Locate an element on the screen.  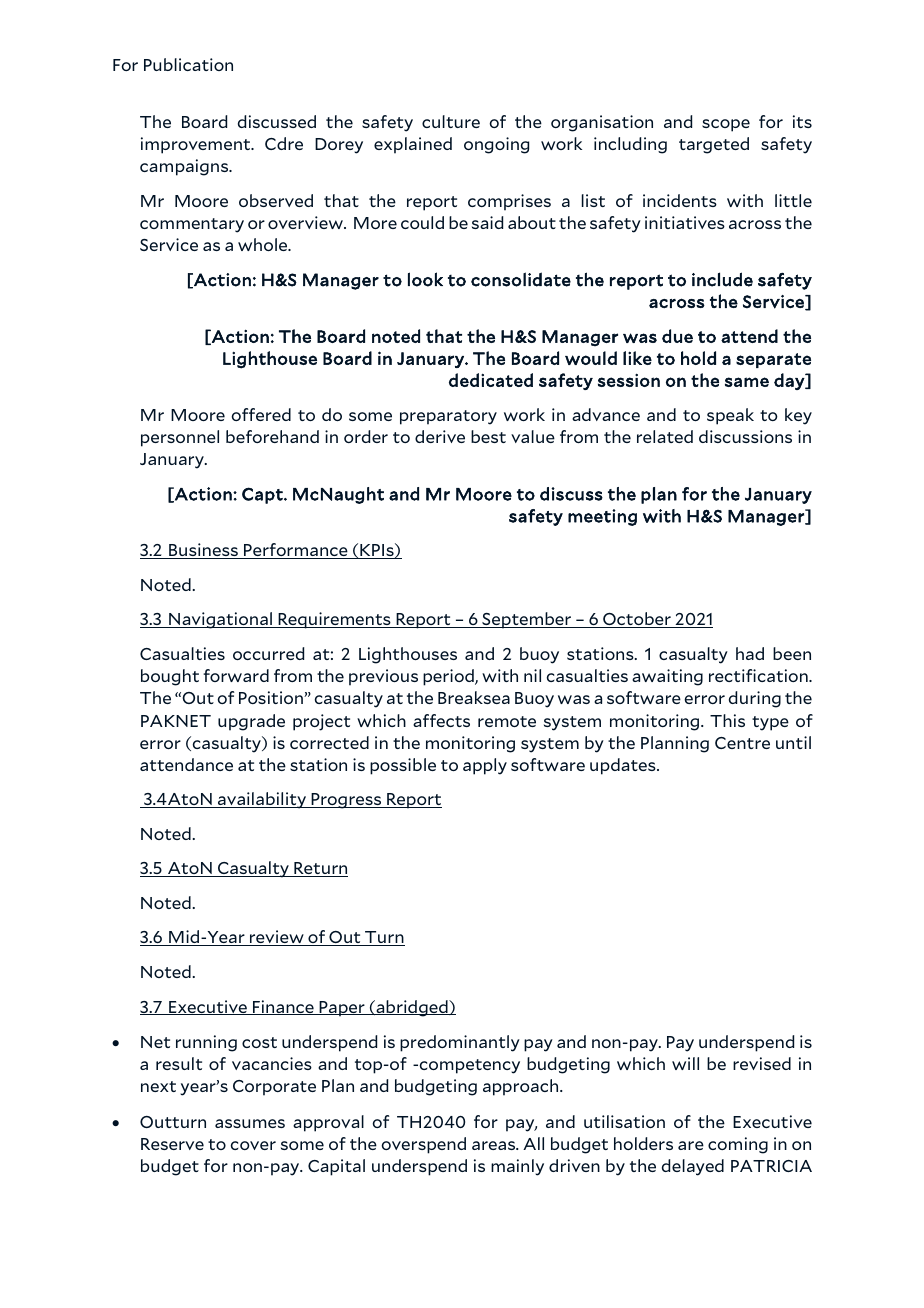
Navigational is located at coordinates (220, 620).
